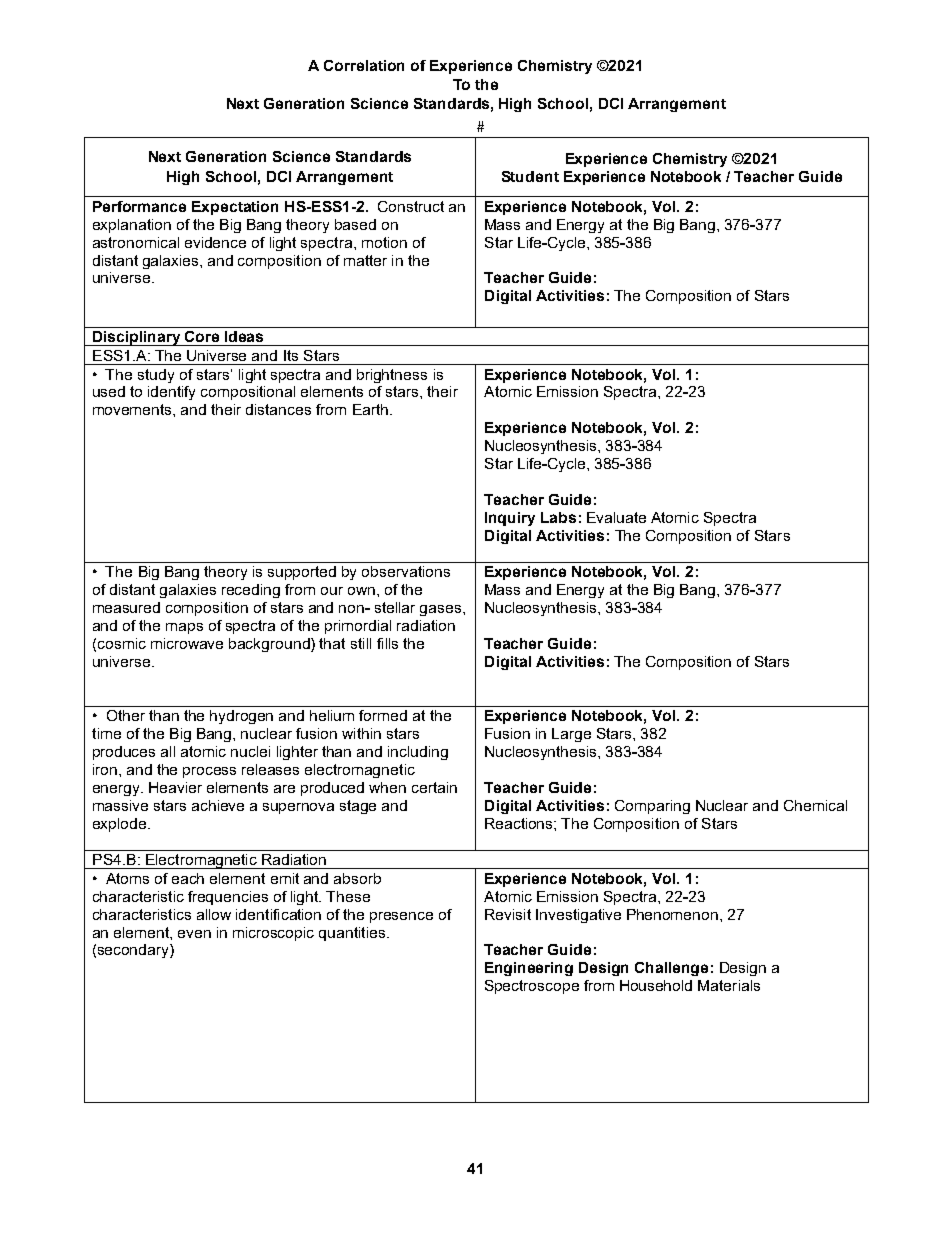 The width and height of the document is (952, 1233). Describe the element at coordinates (209, 772) in the document. I see `process` at that location.
